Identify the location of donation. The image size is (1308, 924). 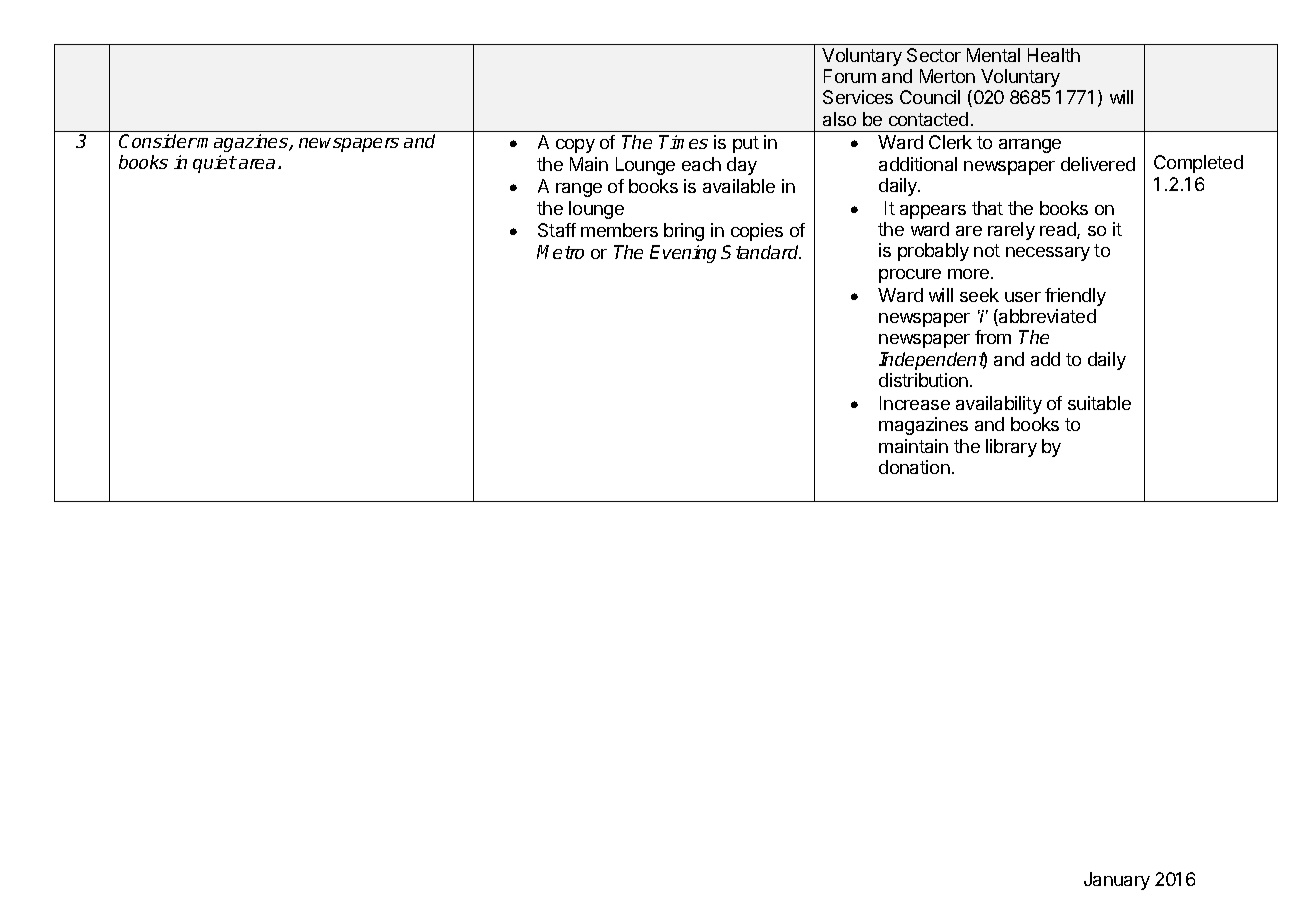
(914, 467).
